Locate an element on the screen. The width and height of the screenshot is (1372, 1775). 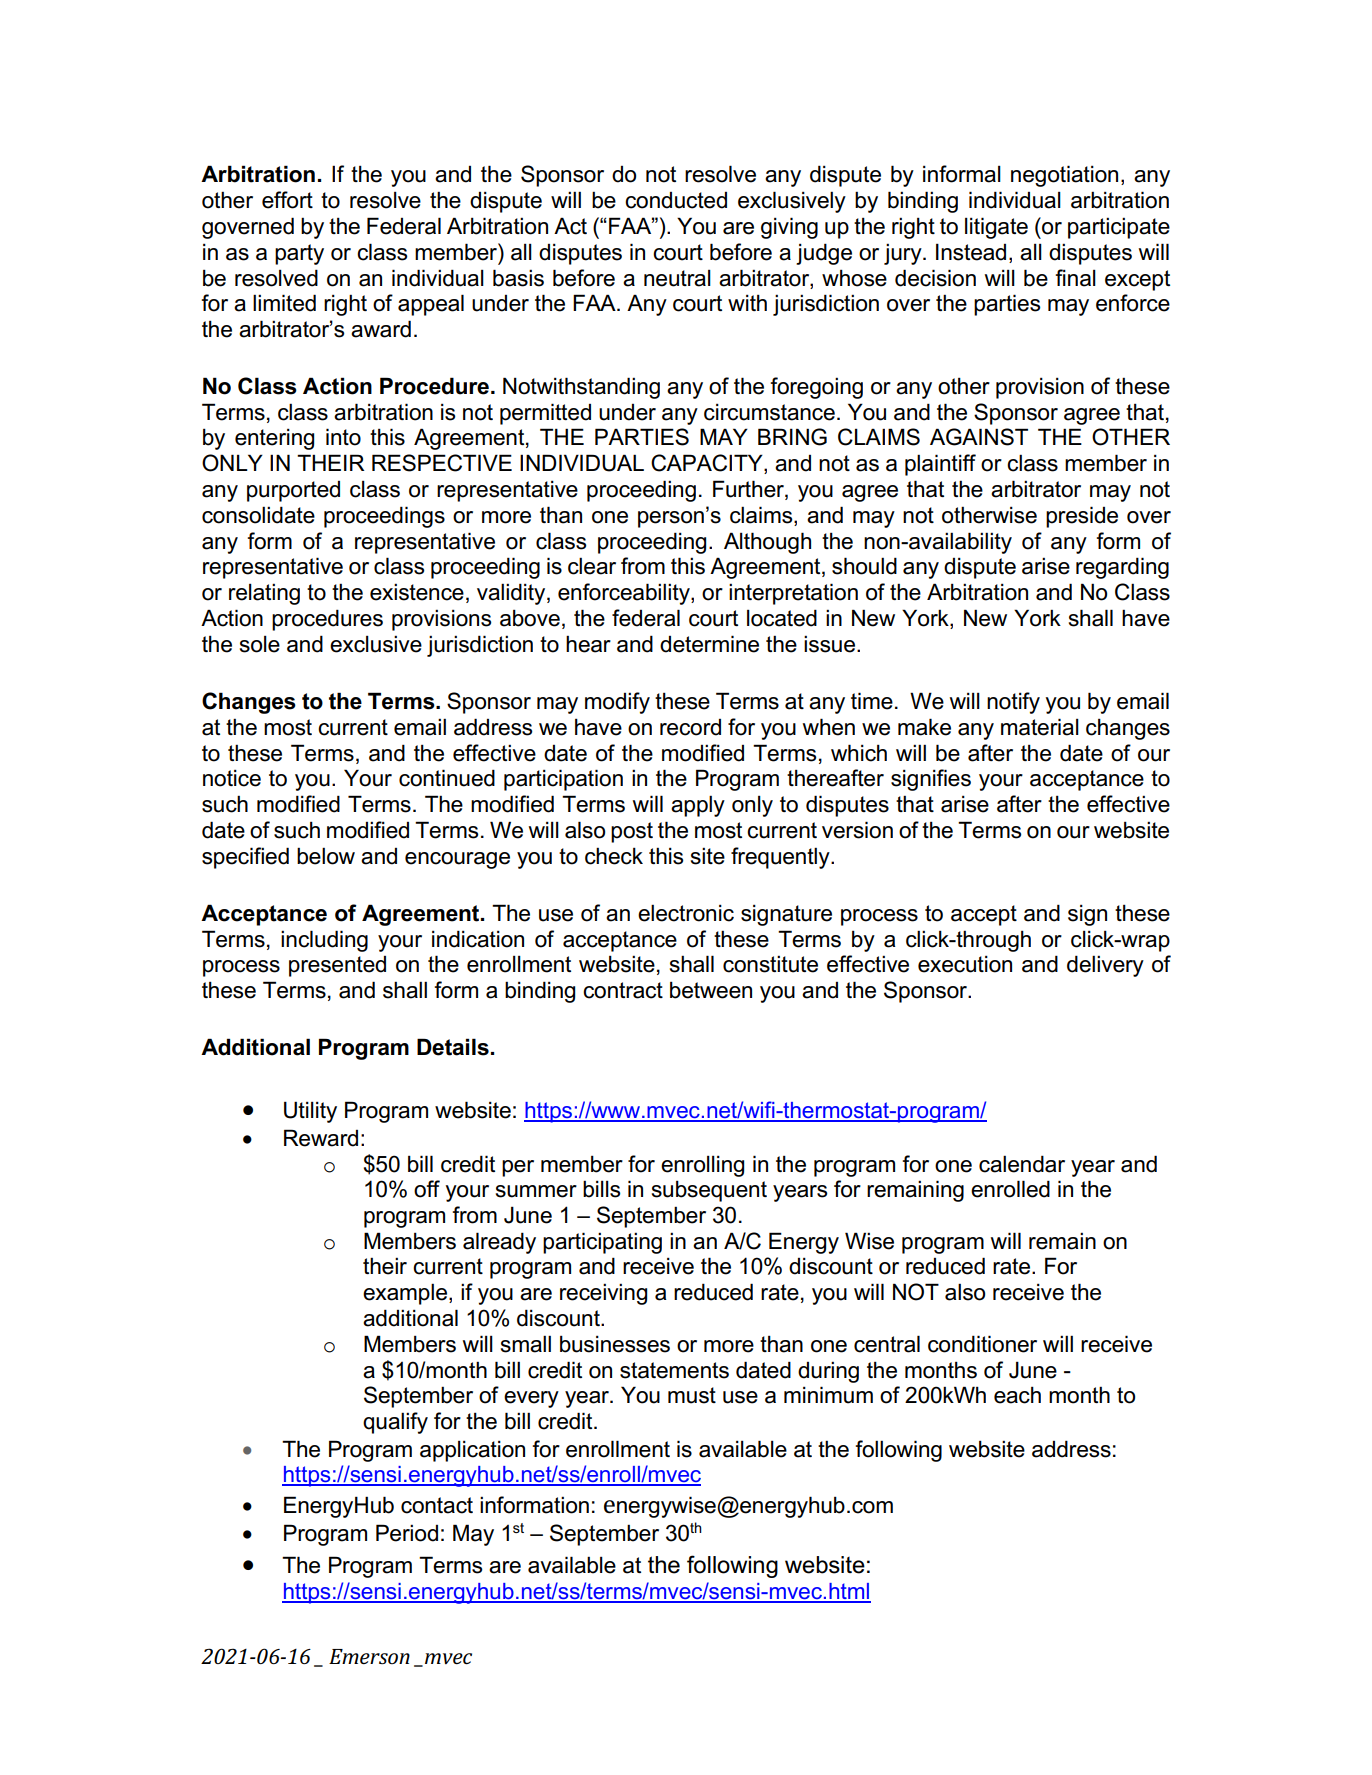
conducted is located at coordinates (676, 200).
